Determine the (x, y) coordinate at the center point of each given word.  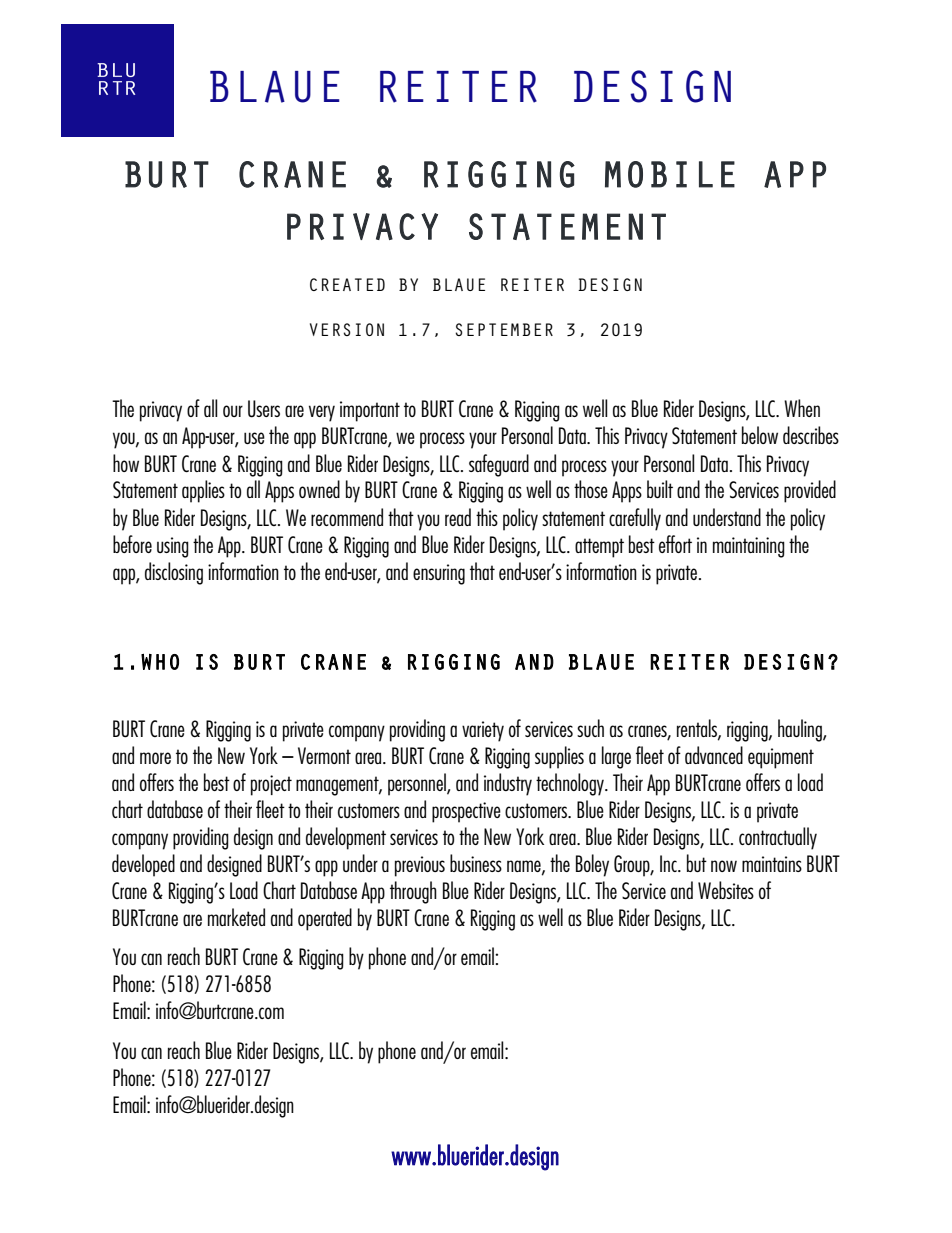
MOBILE (670, 174)
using (173, 547)
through (413, 892)
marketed (236, 917)
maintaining (749, 547)
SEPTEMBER (504, 329)
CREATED (347, 284)
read (458, 517)
